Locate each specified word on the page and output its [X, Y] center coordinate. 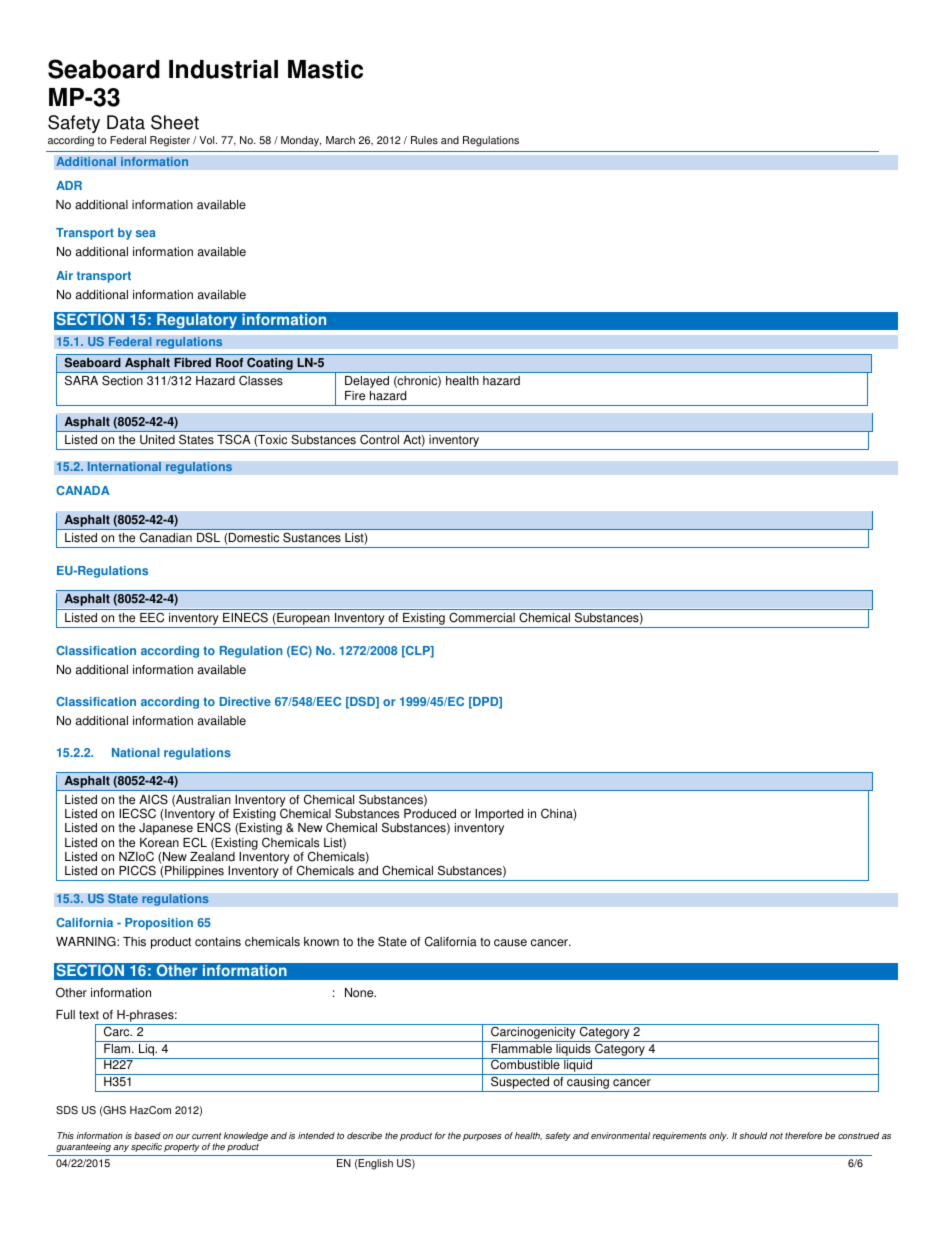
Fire [355, 396]
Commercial [482, 617]
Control [379, 439]
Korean [159, 843]
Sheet [175, 122]
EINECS [245, 617]
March [340, 140]
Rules [424, 140]
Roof [229, 363]
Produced [430, 814]
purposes [482, 1137]
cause [510, 943]
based [147, 1135]
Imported [499, 815]
